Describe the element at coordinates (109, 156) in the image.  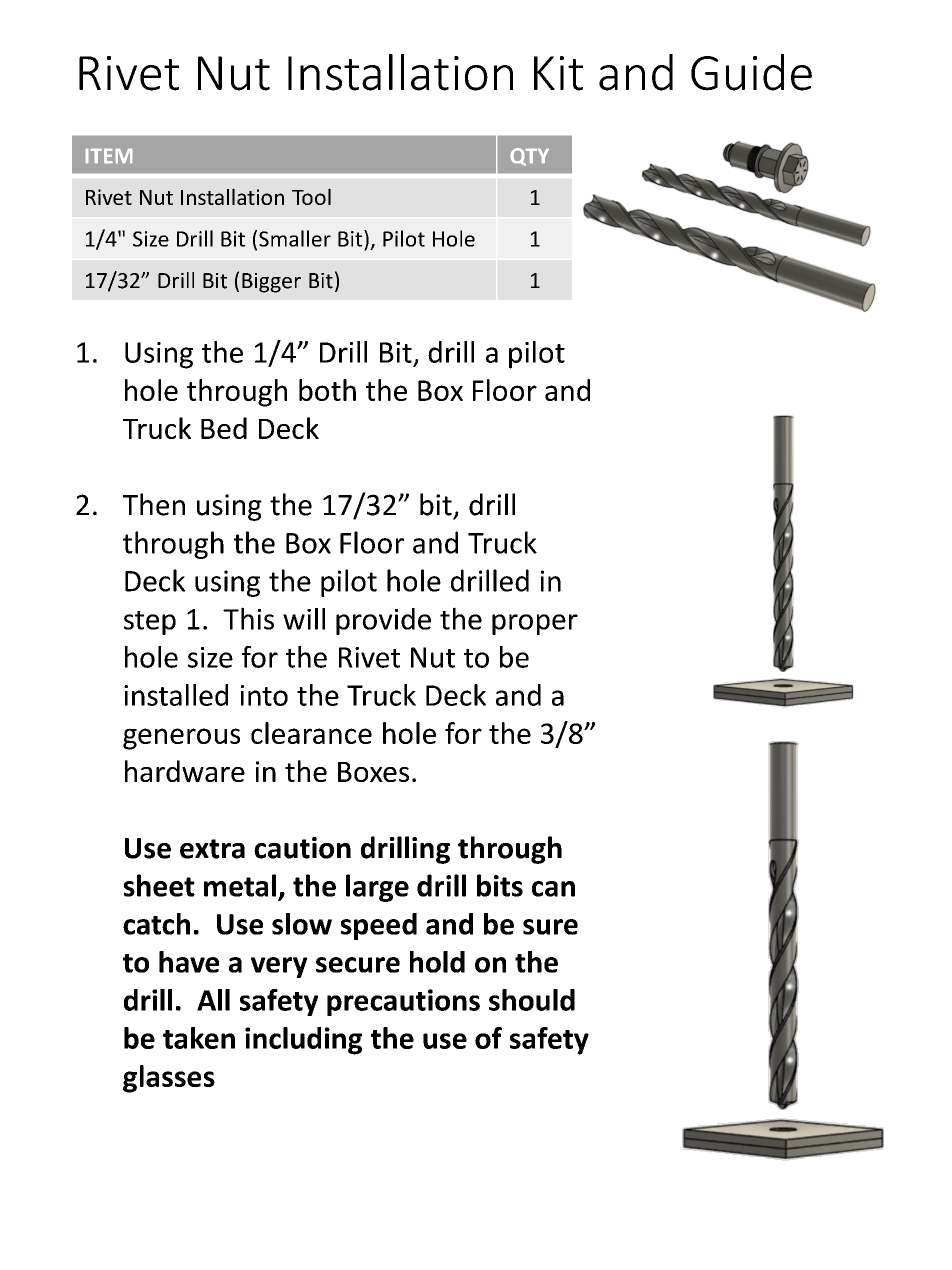
I see `ITEM` at that location.
